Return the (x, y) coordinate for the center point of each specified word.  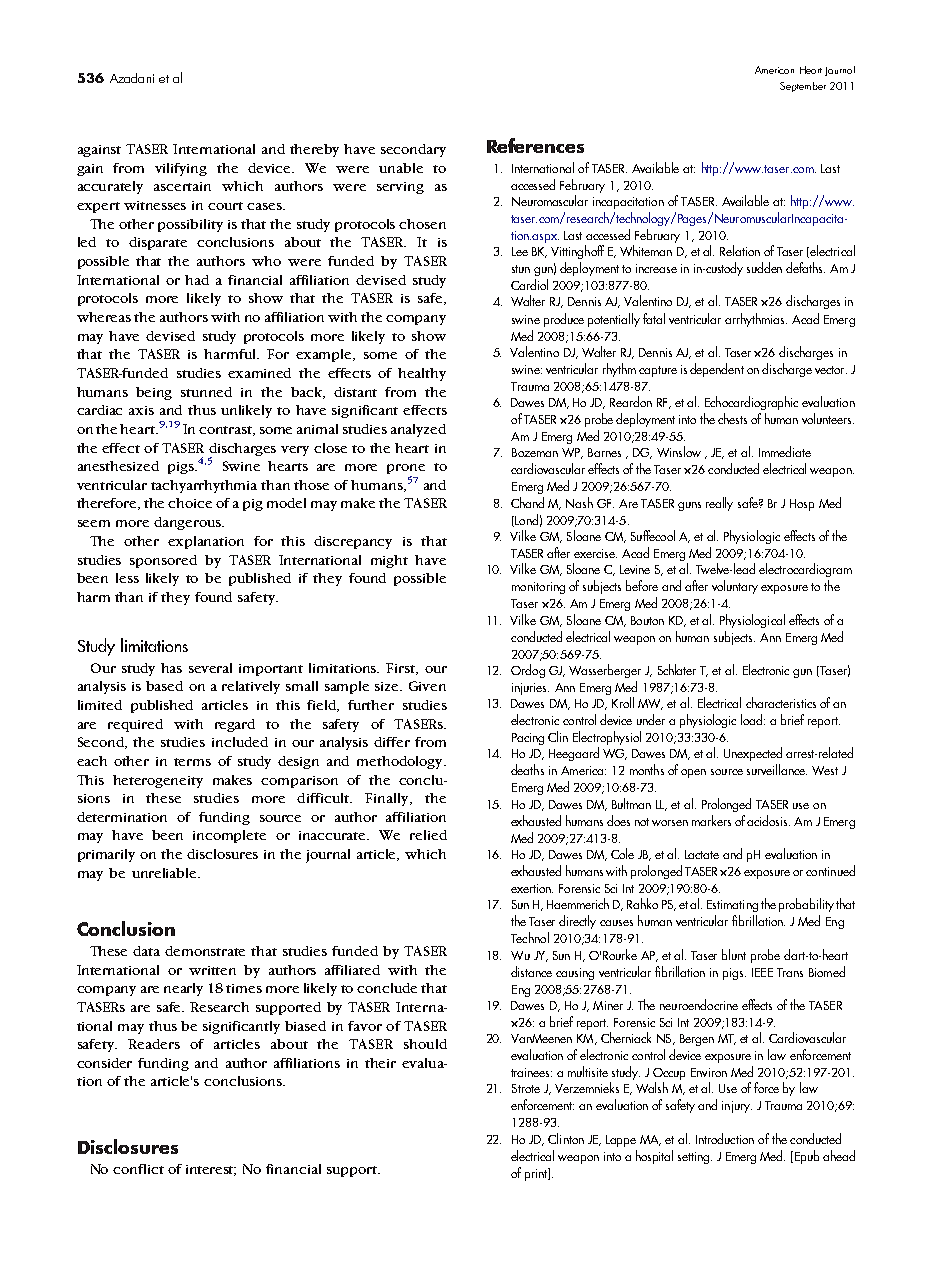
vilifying (181, 169)
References (535, 145)
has (171, 668)
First (401, 669)
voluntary (735, 587)
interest (211, 1170)
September (803, 87)
